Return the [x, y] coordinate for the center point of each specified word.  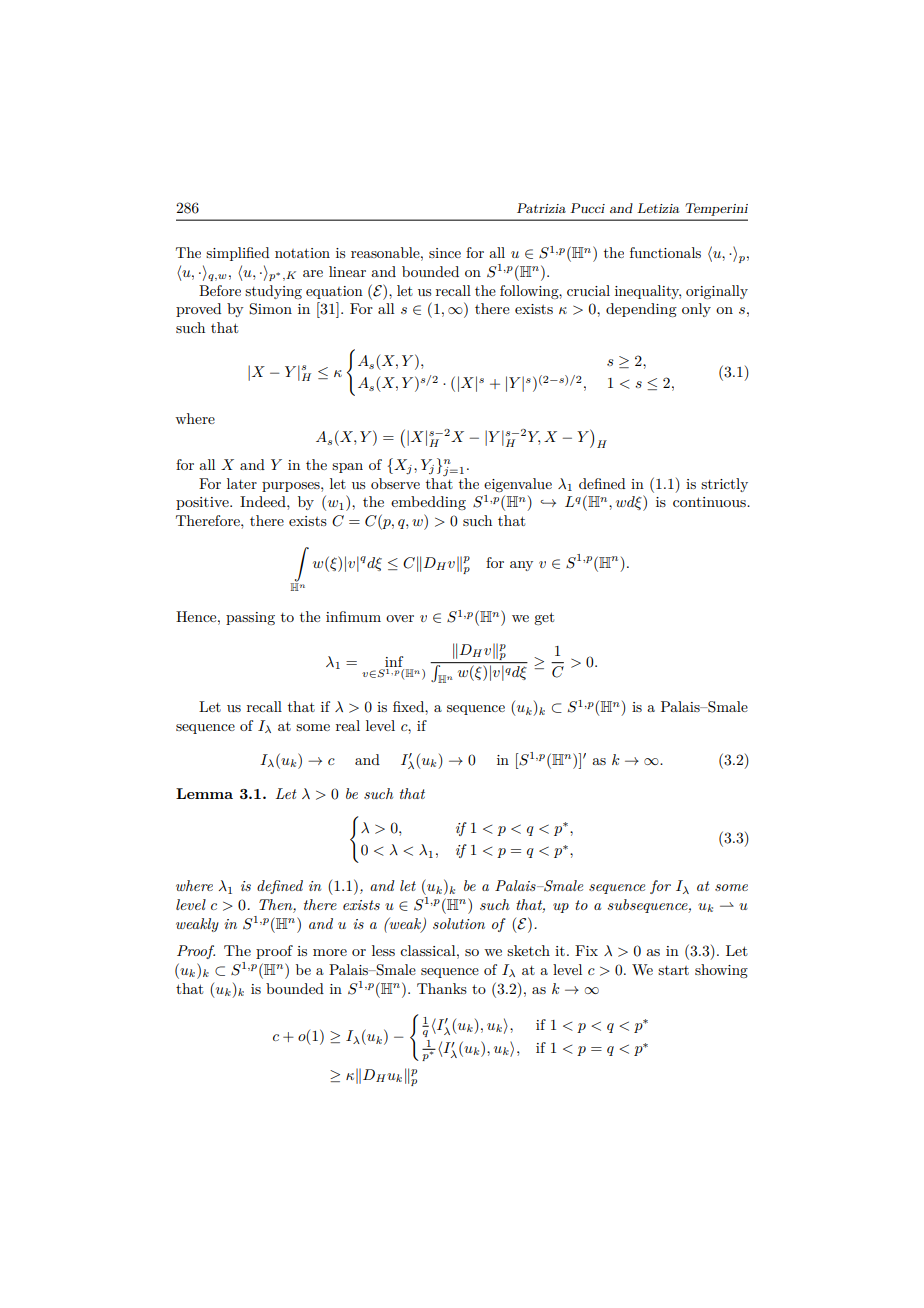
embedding [428, 503]
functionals [665, 252]
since [445, 253]
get [544, 618]
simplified [237, 254]
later [242, 483]
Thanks [442, 988]
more [330, 952]
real [348, 725]
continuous [710, 502]
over [400, 618]
